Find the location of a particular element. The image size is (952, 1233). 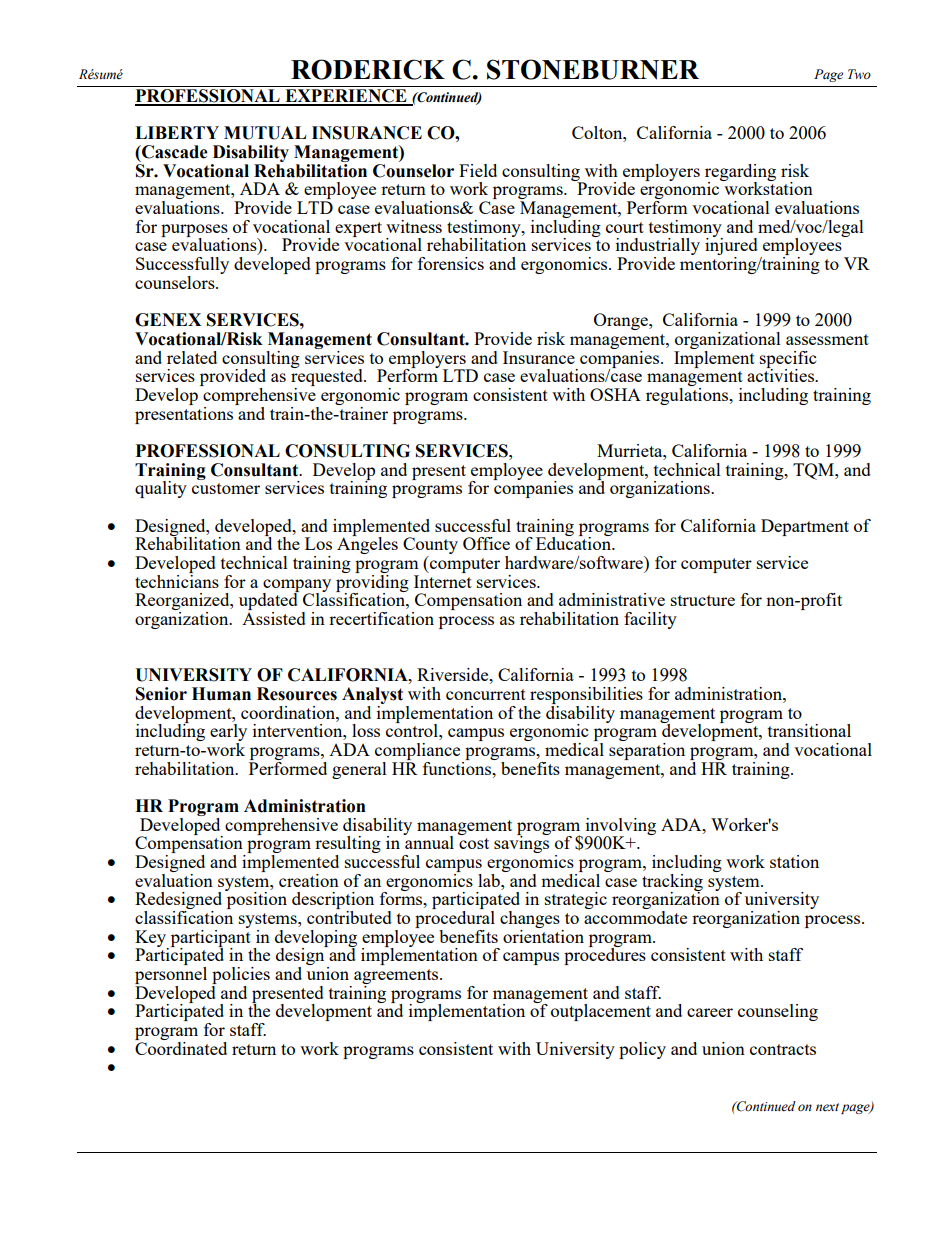

Two is located at coordinates (859, 74).
